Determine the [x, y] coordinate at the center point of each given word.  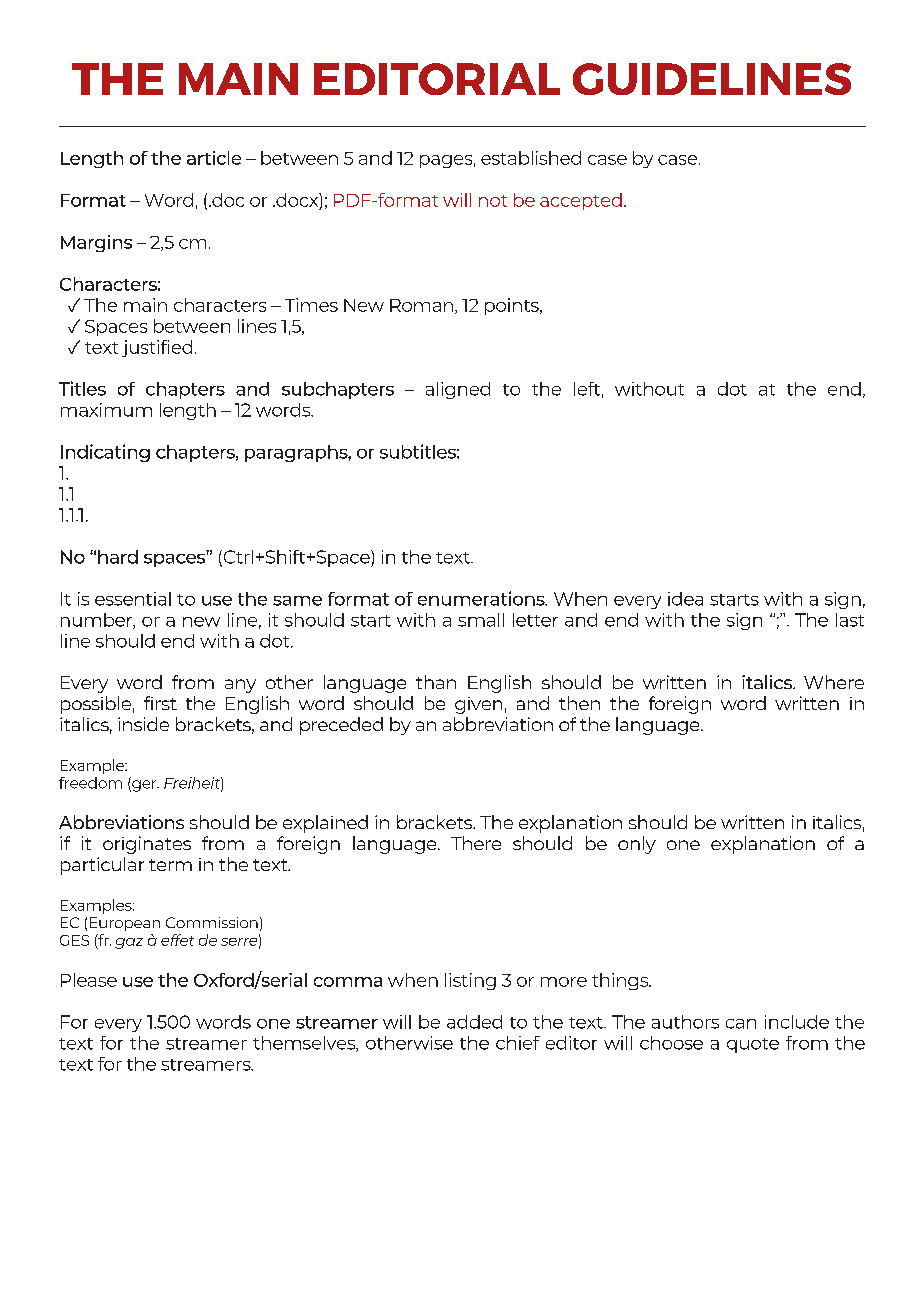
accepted [581, 201]
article [214, 158]
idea [685, 599]
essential [133, 599]
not [493, 201]
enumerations [482, 598]
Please [89, 980]
